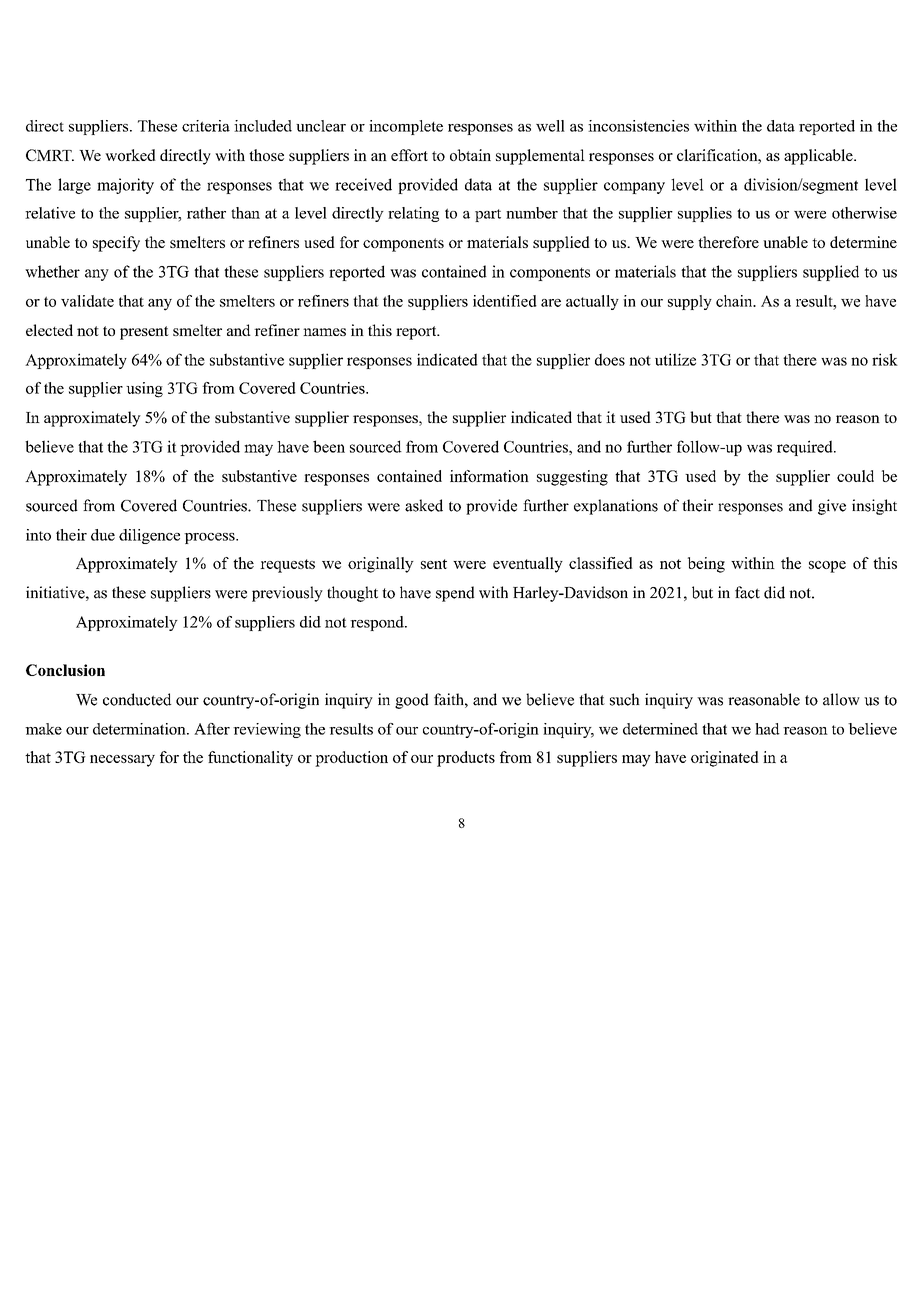 The image size is (924, 1308). Describe the element at coordinates (819, 157) in the image. I see `applicable` at that location.
